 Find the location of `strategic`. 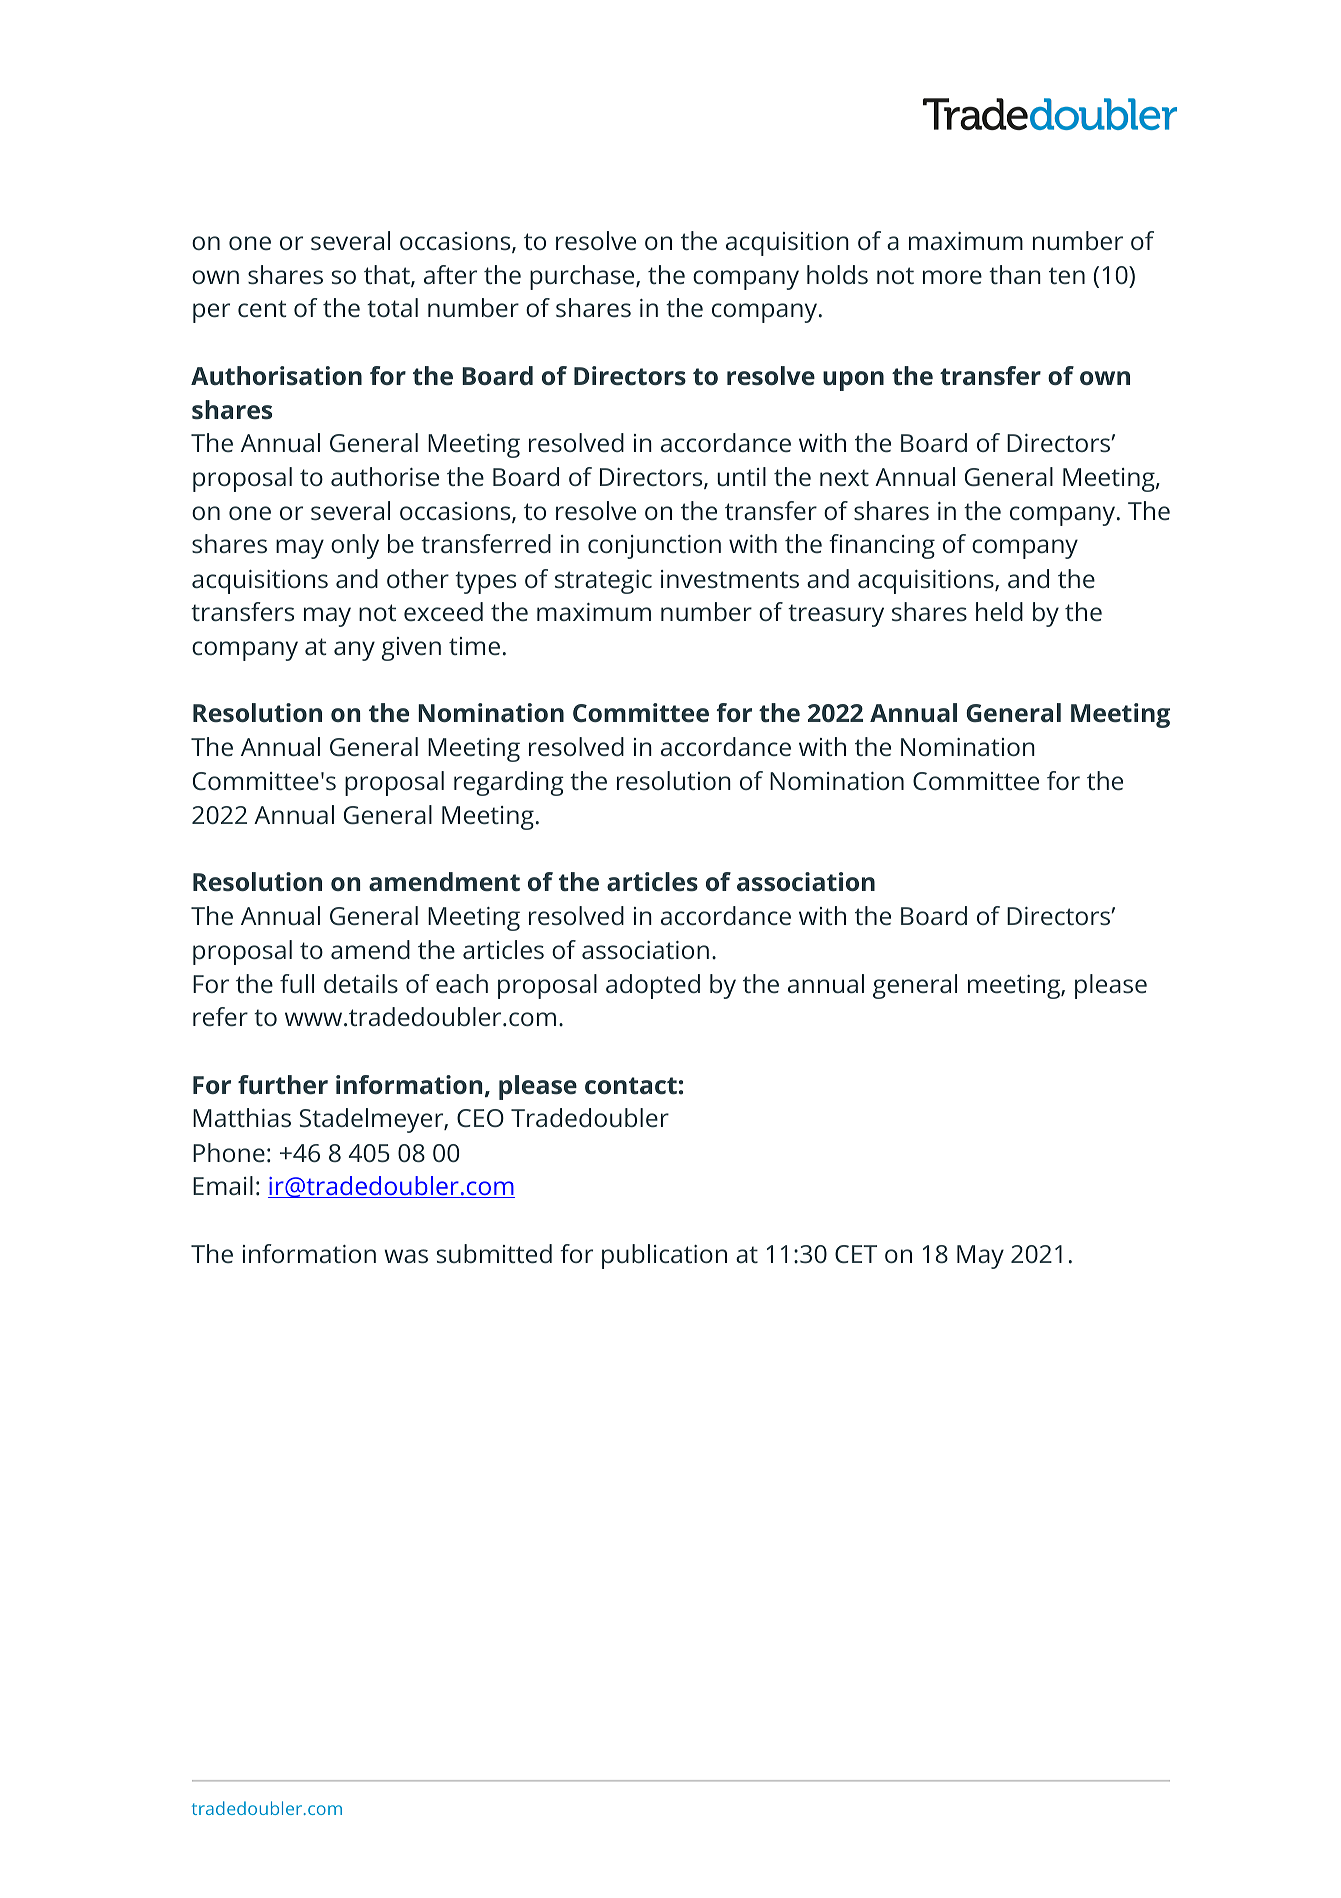

strategic is located at coordinates (603, 582).
